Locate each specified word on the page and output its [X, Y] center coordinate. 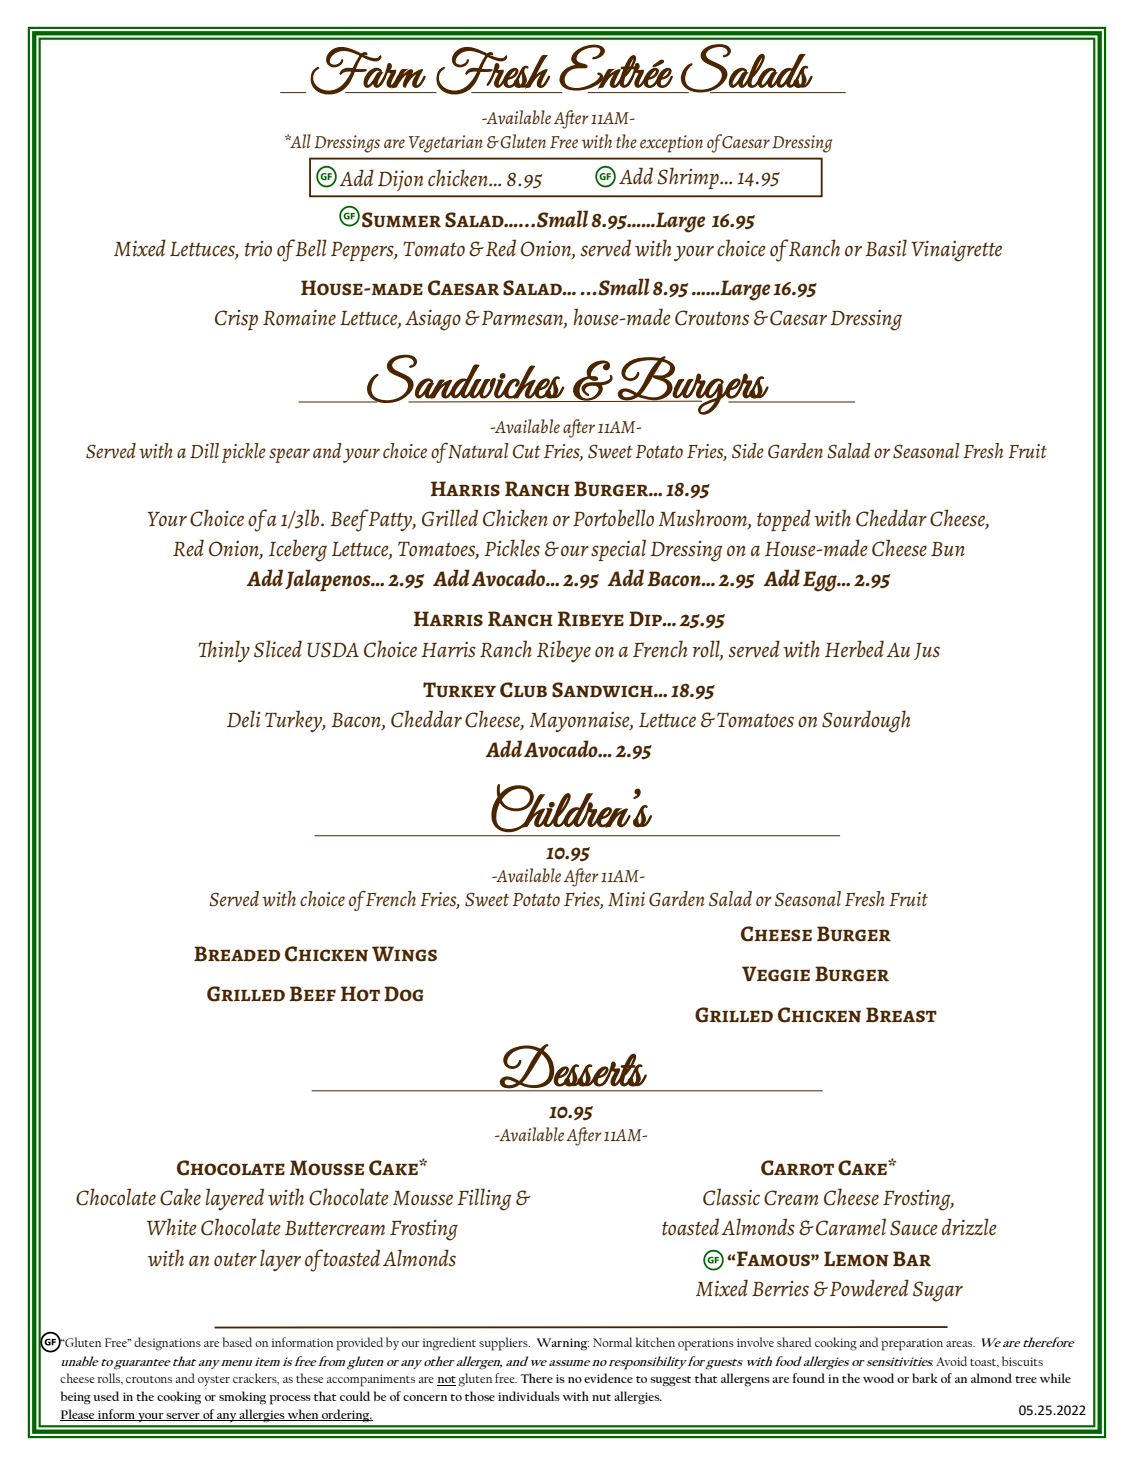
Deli [244, 719]
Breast [901, 1015]
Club [523, 690]
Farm [368, 71]
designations [167, 1344]
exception [671, 144]
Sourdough [866, 721]
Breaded [237, 954]
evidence [608, 1378]
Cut [527, 451]
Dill [204, 451]
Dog [404, 994]
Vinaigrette [956, 251]
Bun [948, 549]
